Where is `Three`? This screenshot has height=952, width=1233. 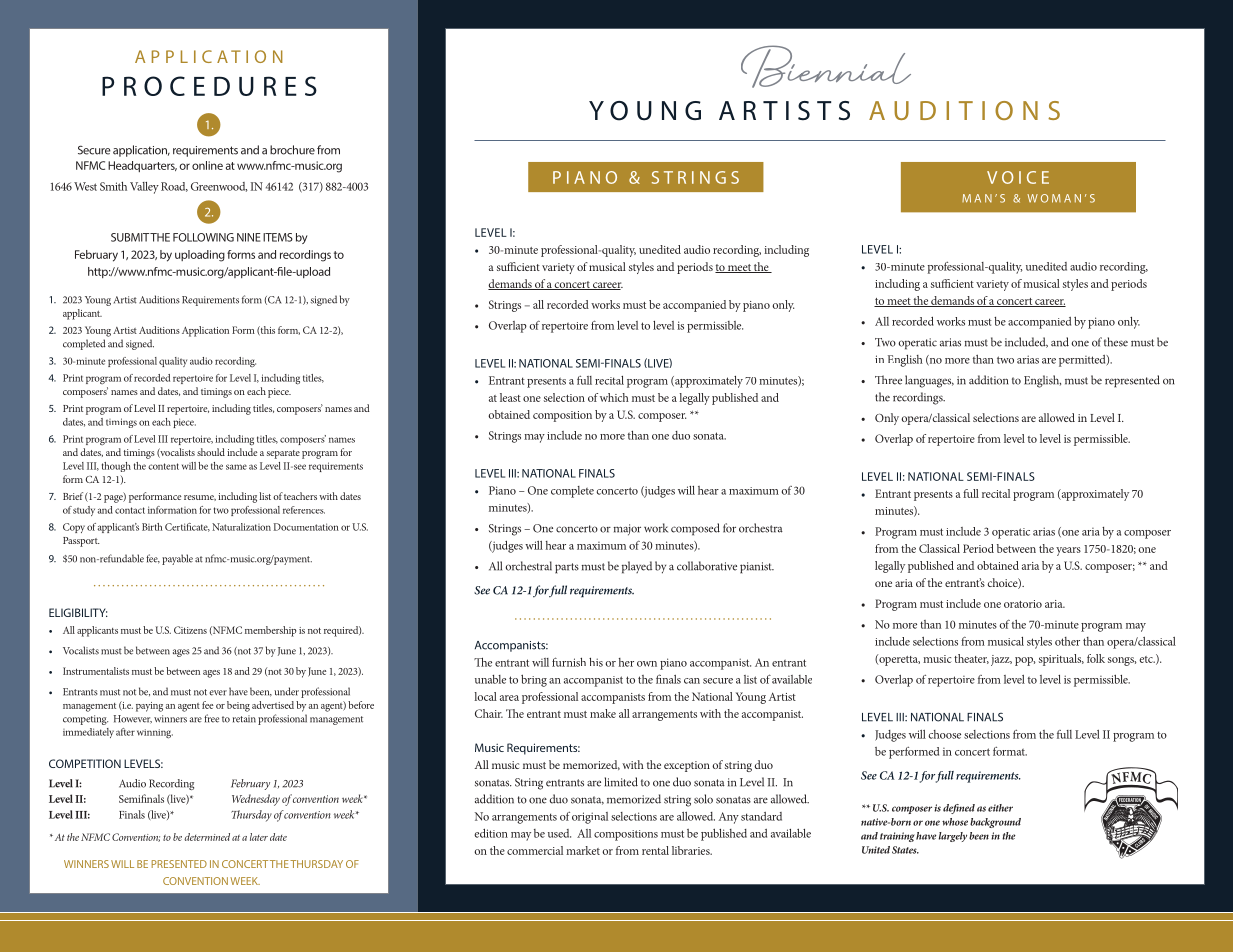
Three is located at coordinates (888, 380).
